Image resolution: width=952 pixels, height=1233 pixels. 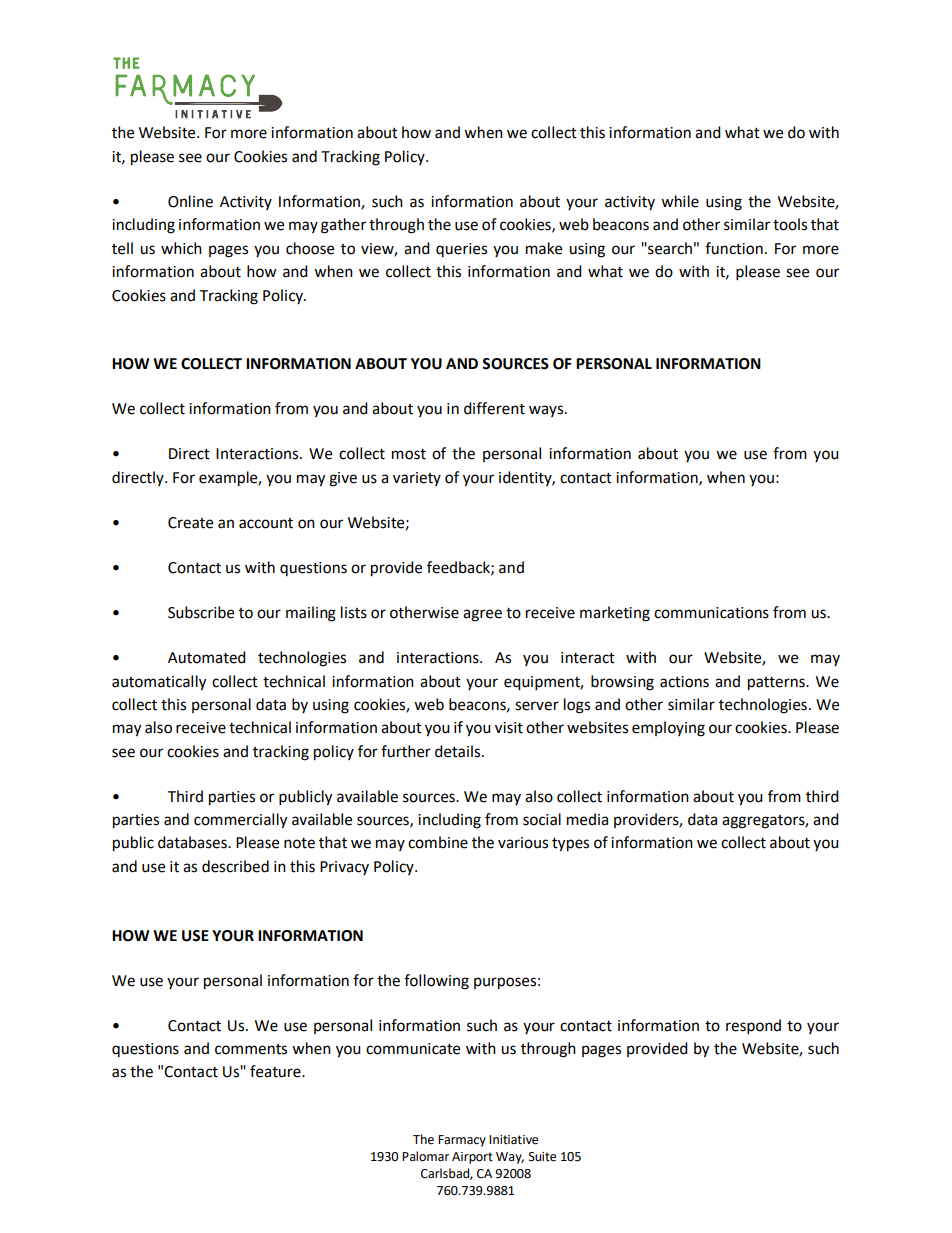 What do you see at coordinates (181, 248) in the document?
I see `which` at bounding box center [181, 248].
